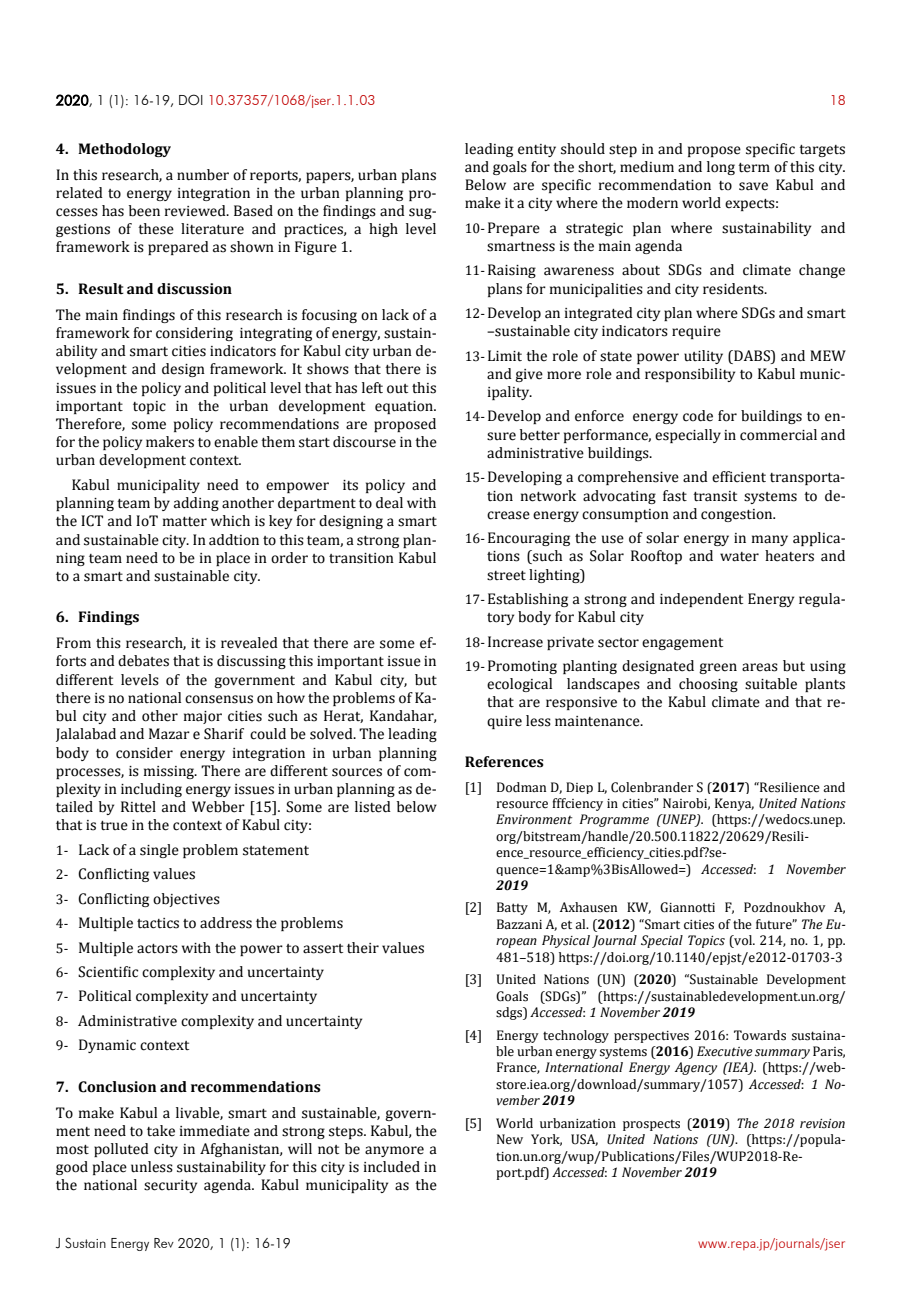  I want to click on high, so click(383, 230).
